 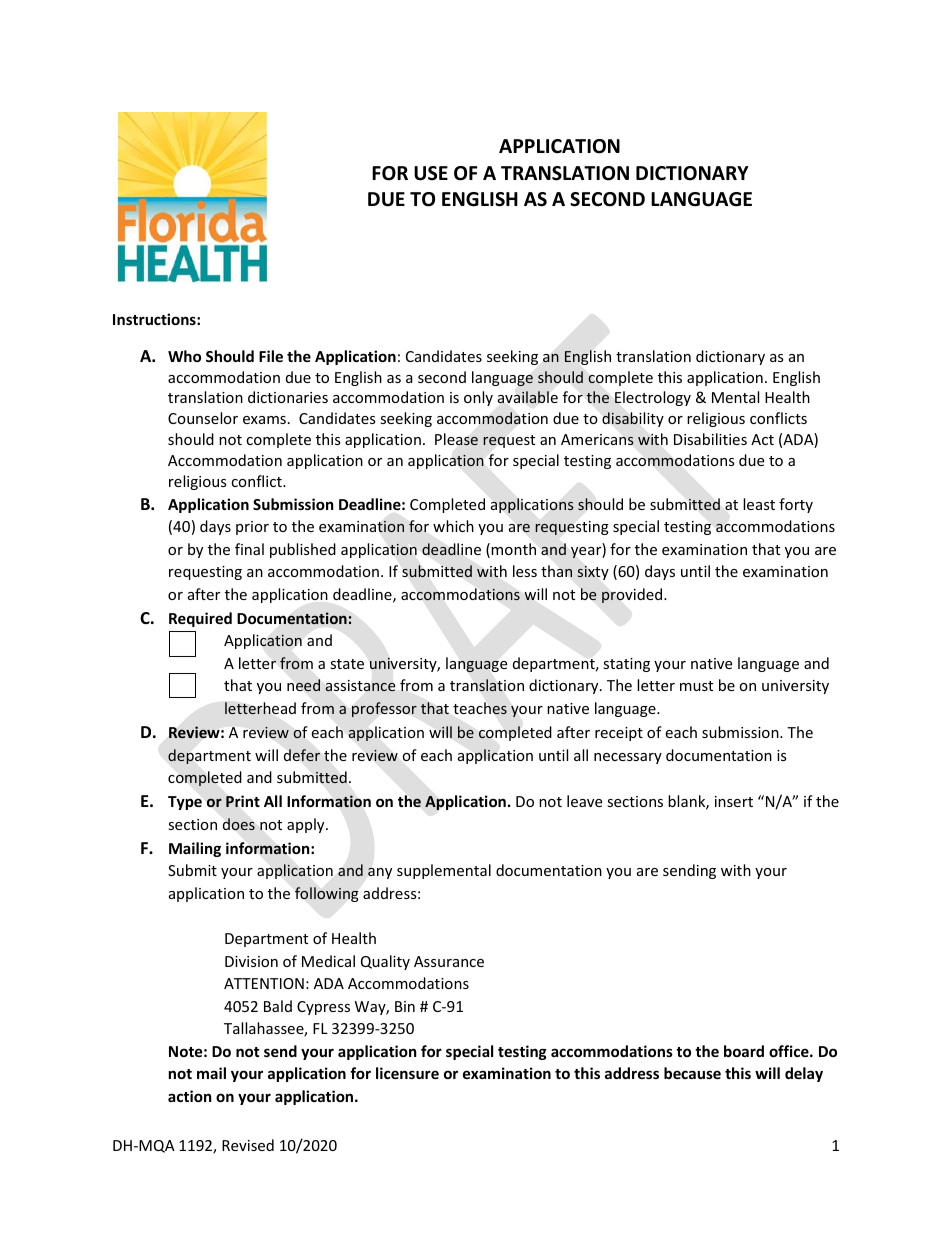 I want to click on insert, so click(x=734, y=801).
